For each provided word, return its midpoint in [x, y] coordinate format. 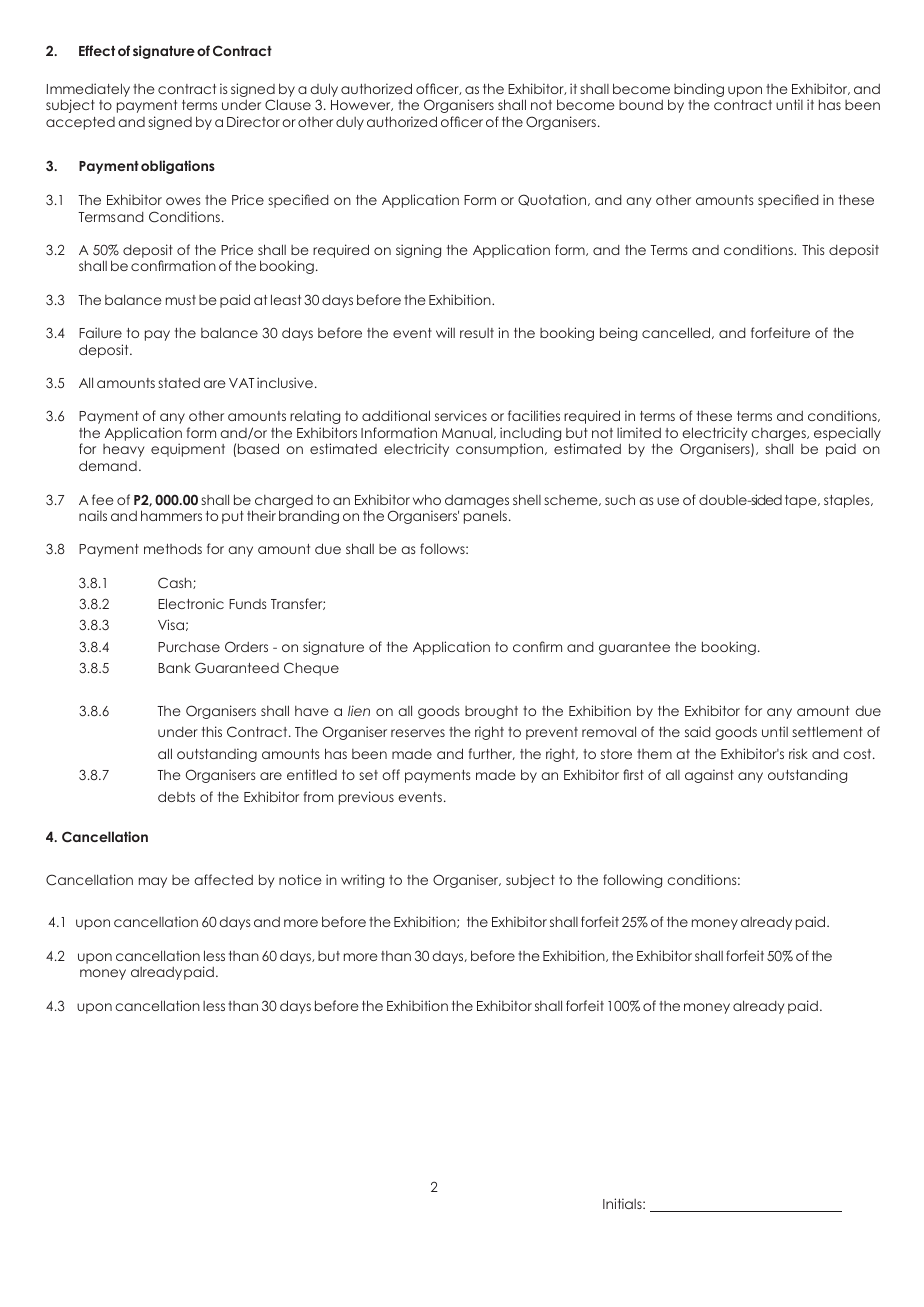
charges [779, 436]
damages [477, 501]
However [362, 105]
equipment [188, 450]
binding [699, 90]
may [153, 882]
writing [362, 881]
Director [253, 121]
